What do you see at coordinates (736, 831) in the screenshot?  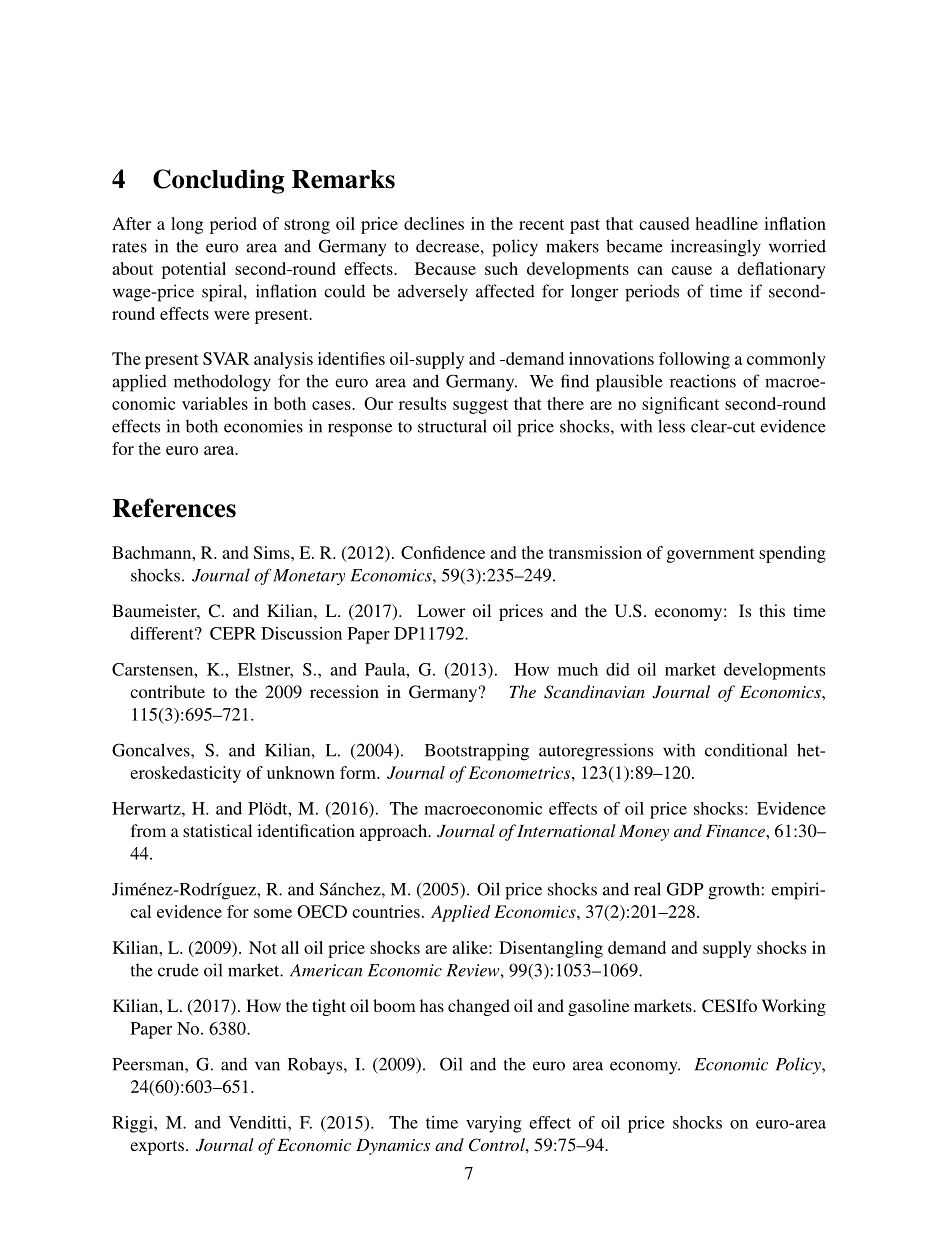 I see `Finance` at bounding box center [736, 831].
